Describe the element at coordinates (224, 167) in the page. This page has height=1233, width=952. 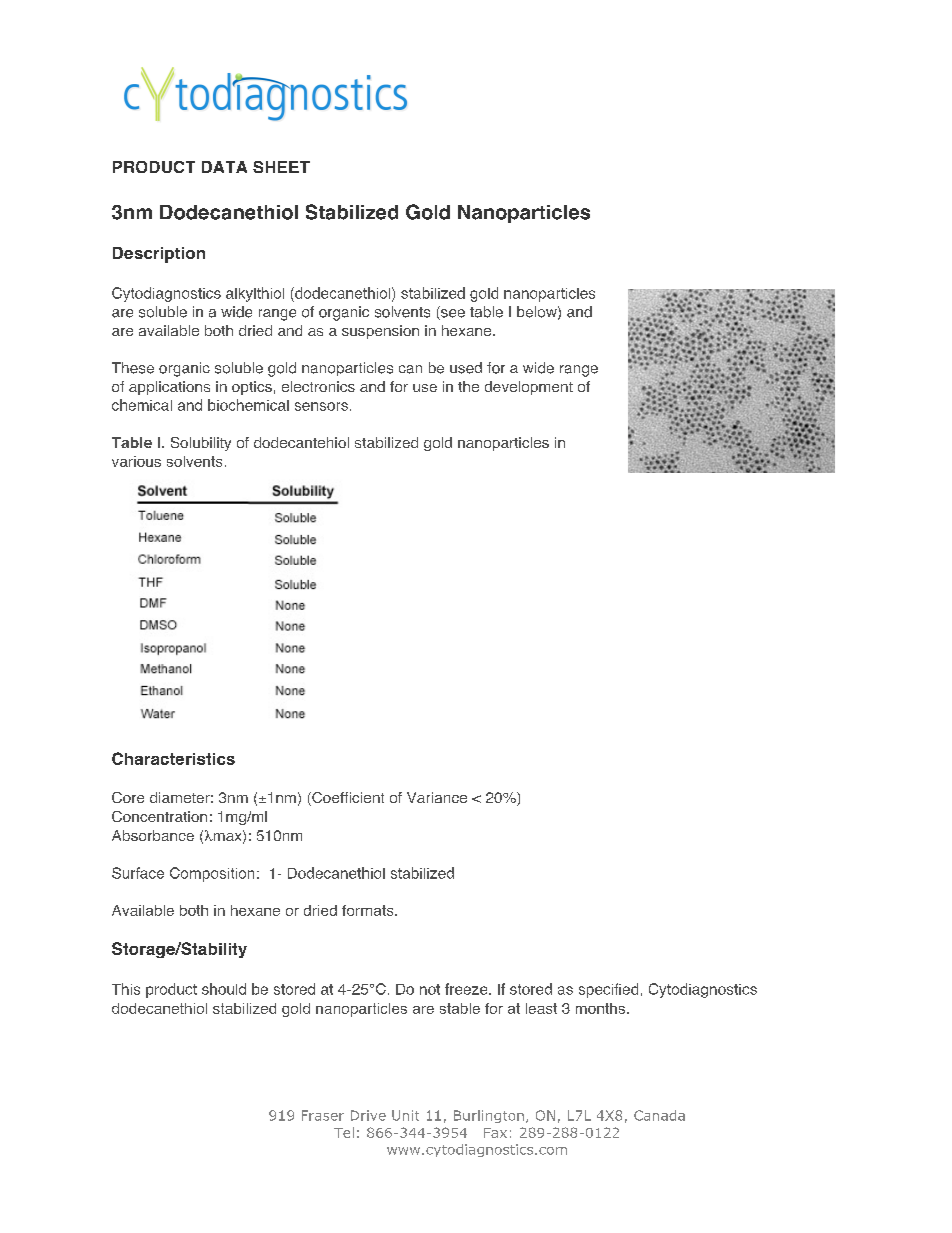
I see `DATA` at that location.
